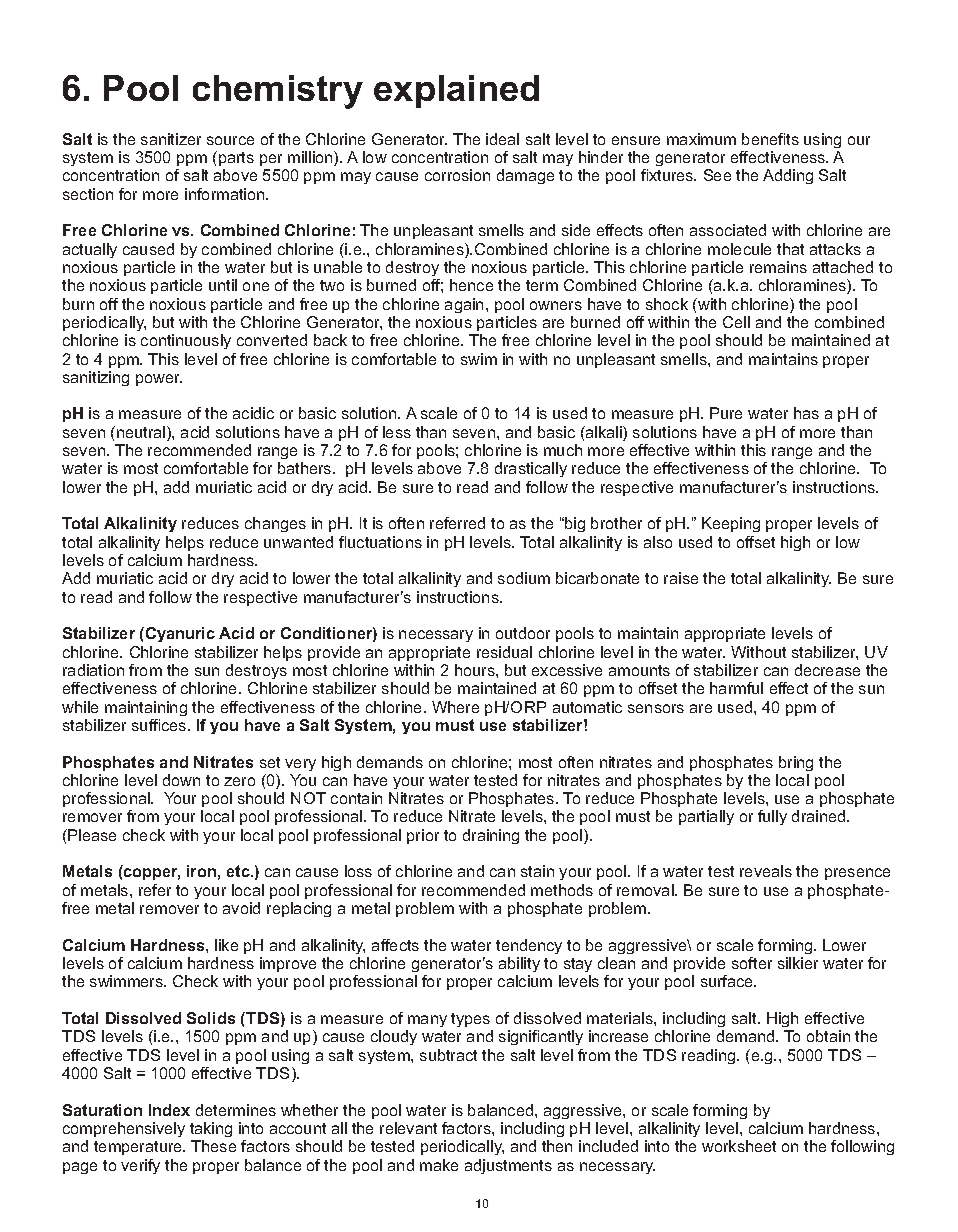 The width and height of the screenshot is (958, 1232). I want to click on residual, so click(504, 652).
